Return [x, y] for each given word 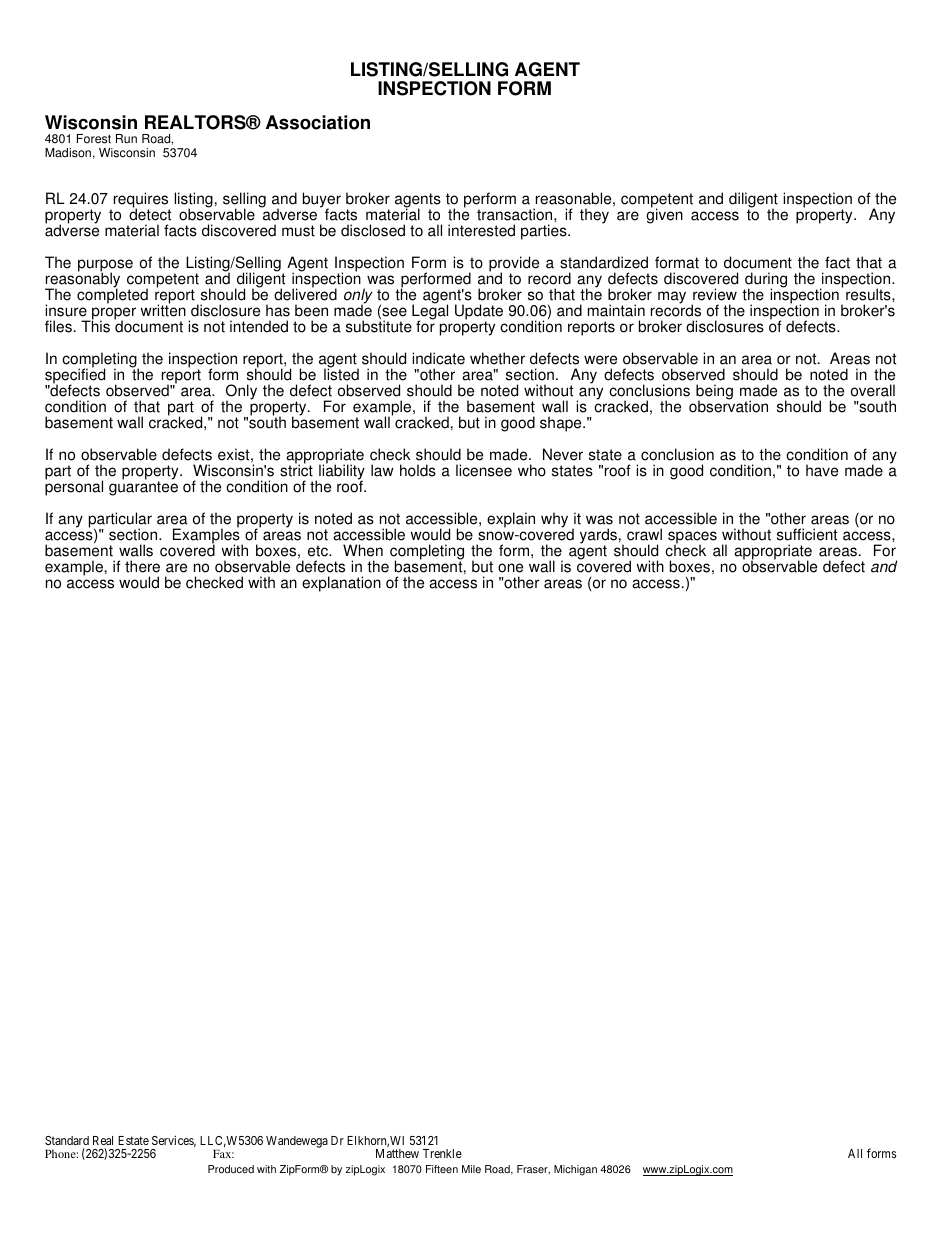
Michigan [575, 1170]
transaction [516, 214]
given [664, 215]
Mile [471, 1169]
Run [126, 139]
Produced [231, 1169]
